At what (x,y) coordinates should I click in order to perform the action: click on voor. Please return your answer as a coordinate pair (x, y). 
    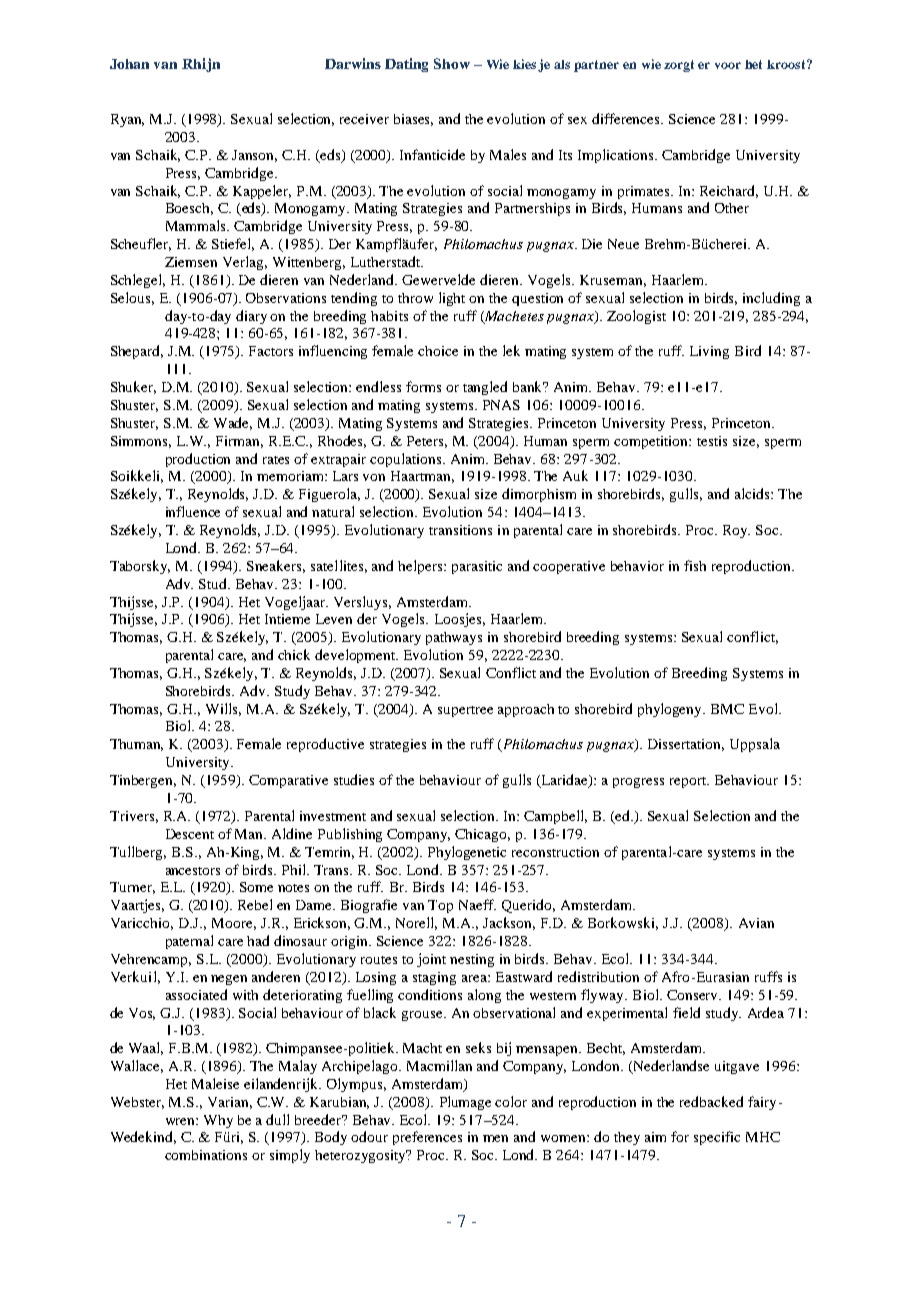
    Looking at the image, I should click on (728, 65).
